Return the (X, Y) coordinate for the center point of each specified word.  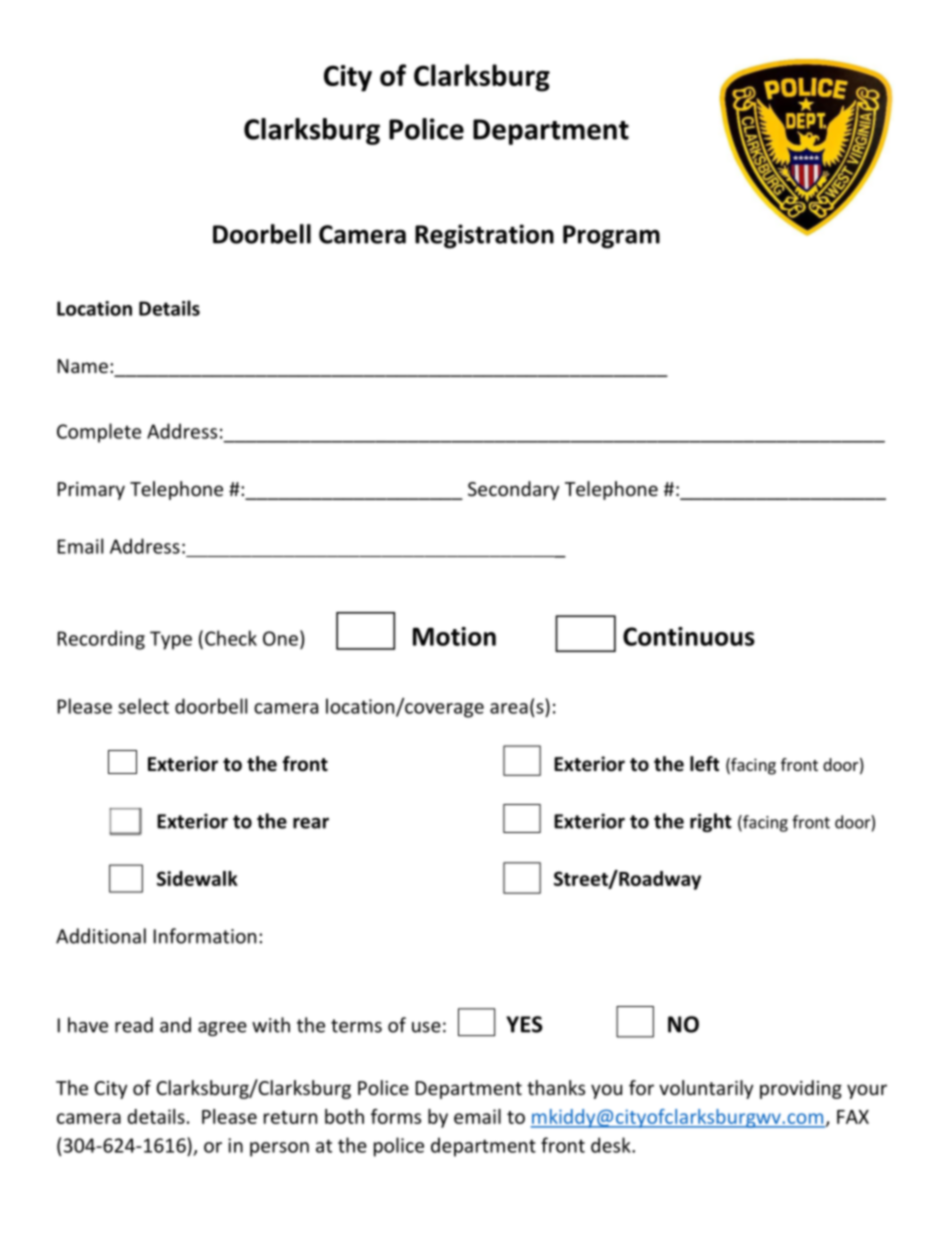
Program (611, 237)
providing (801, 1089)
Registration (484, 236)
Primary (91, 491)
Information (205, 936)
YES (524, 1024)
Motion (454, 636)
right (710, 822)
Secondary (513, 490)
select (143, 706)
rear (311, 823)
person (279, 1149)
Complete (99, 433)
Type (171, 640)
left (704, 764)
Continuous (689, 636)
